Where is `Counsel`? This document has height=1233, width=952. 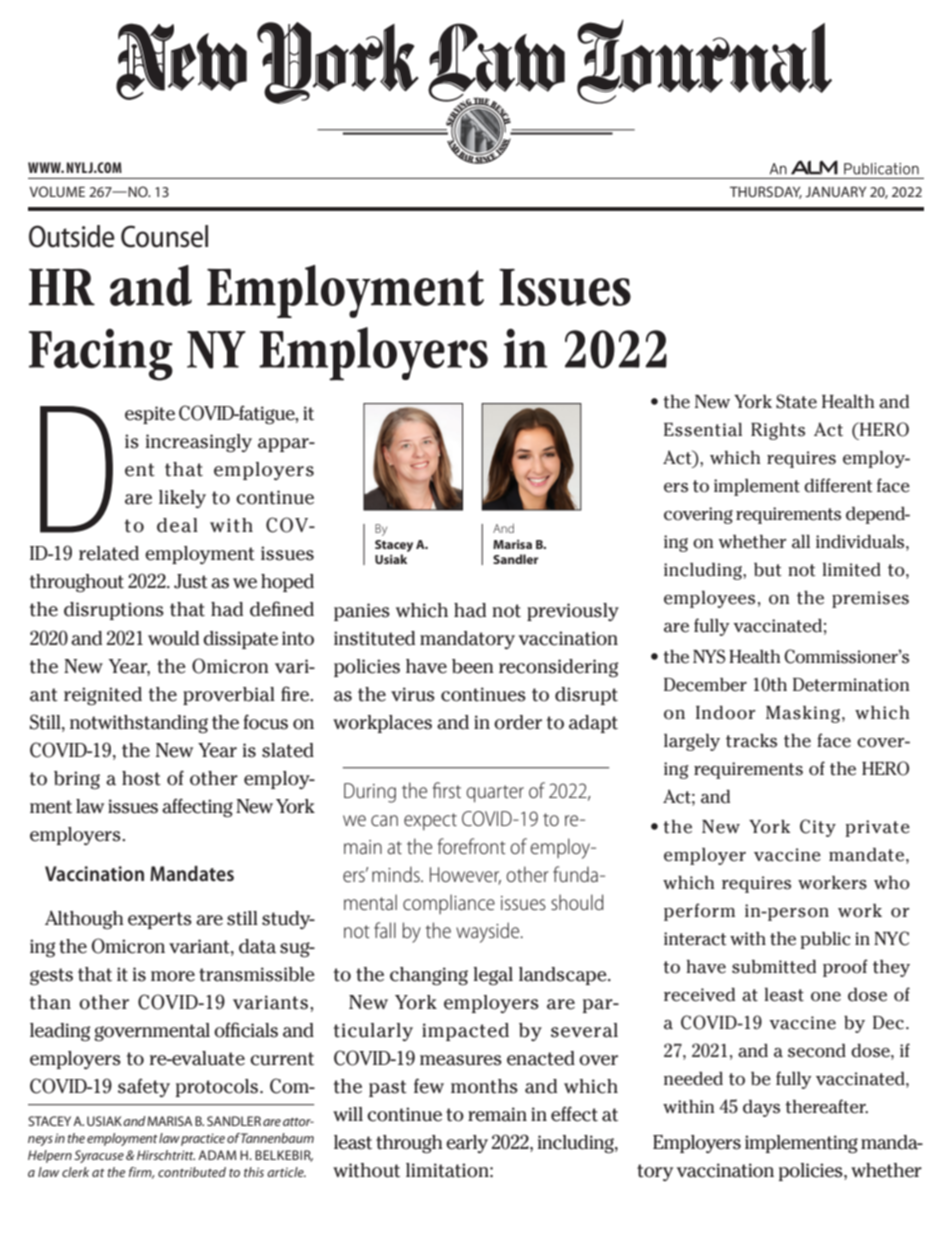 Counsel is located at coordinates (164, 236).
